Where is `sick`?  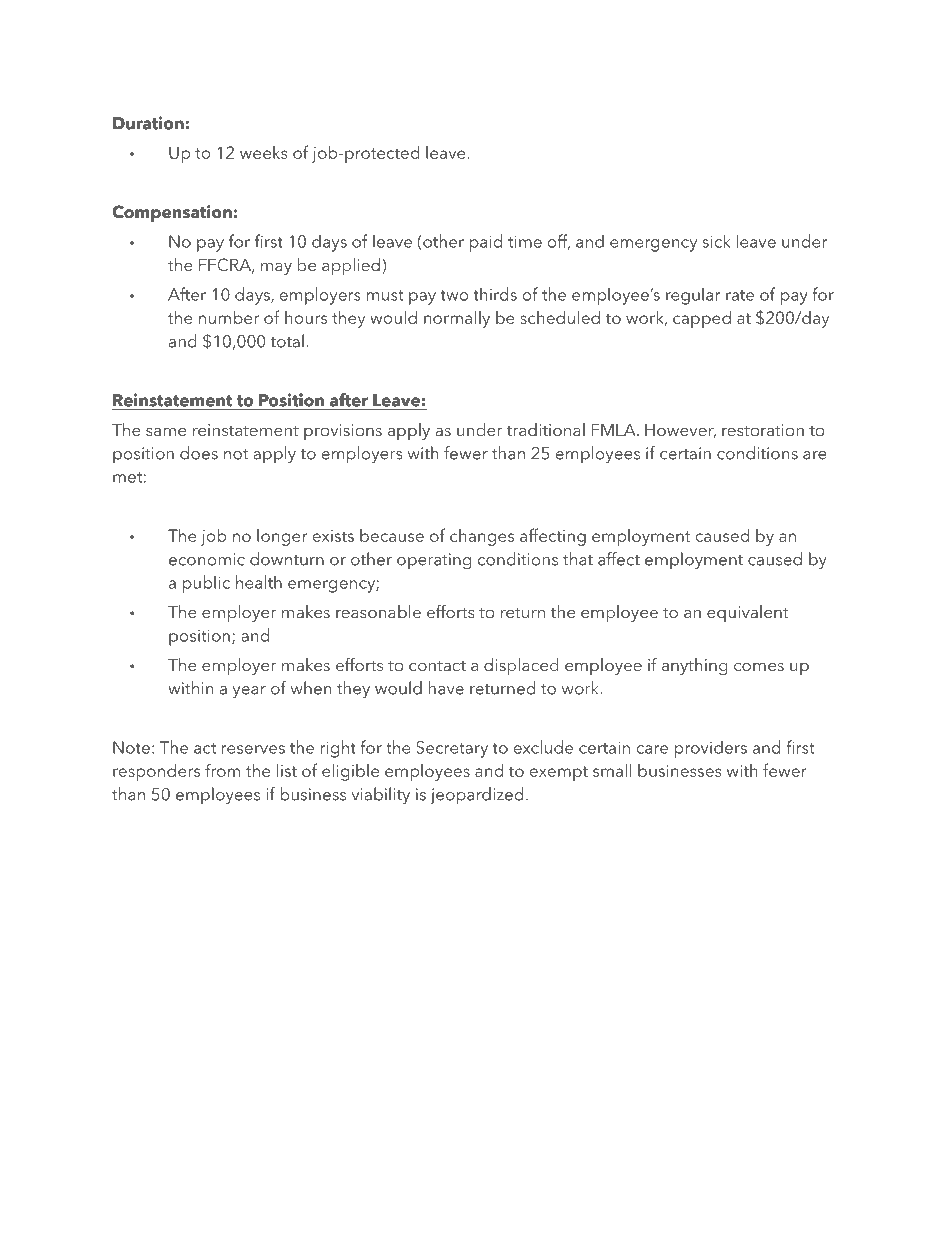
sick is located at coordinates (716, 241).
